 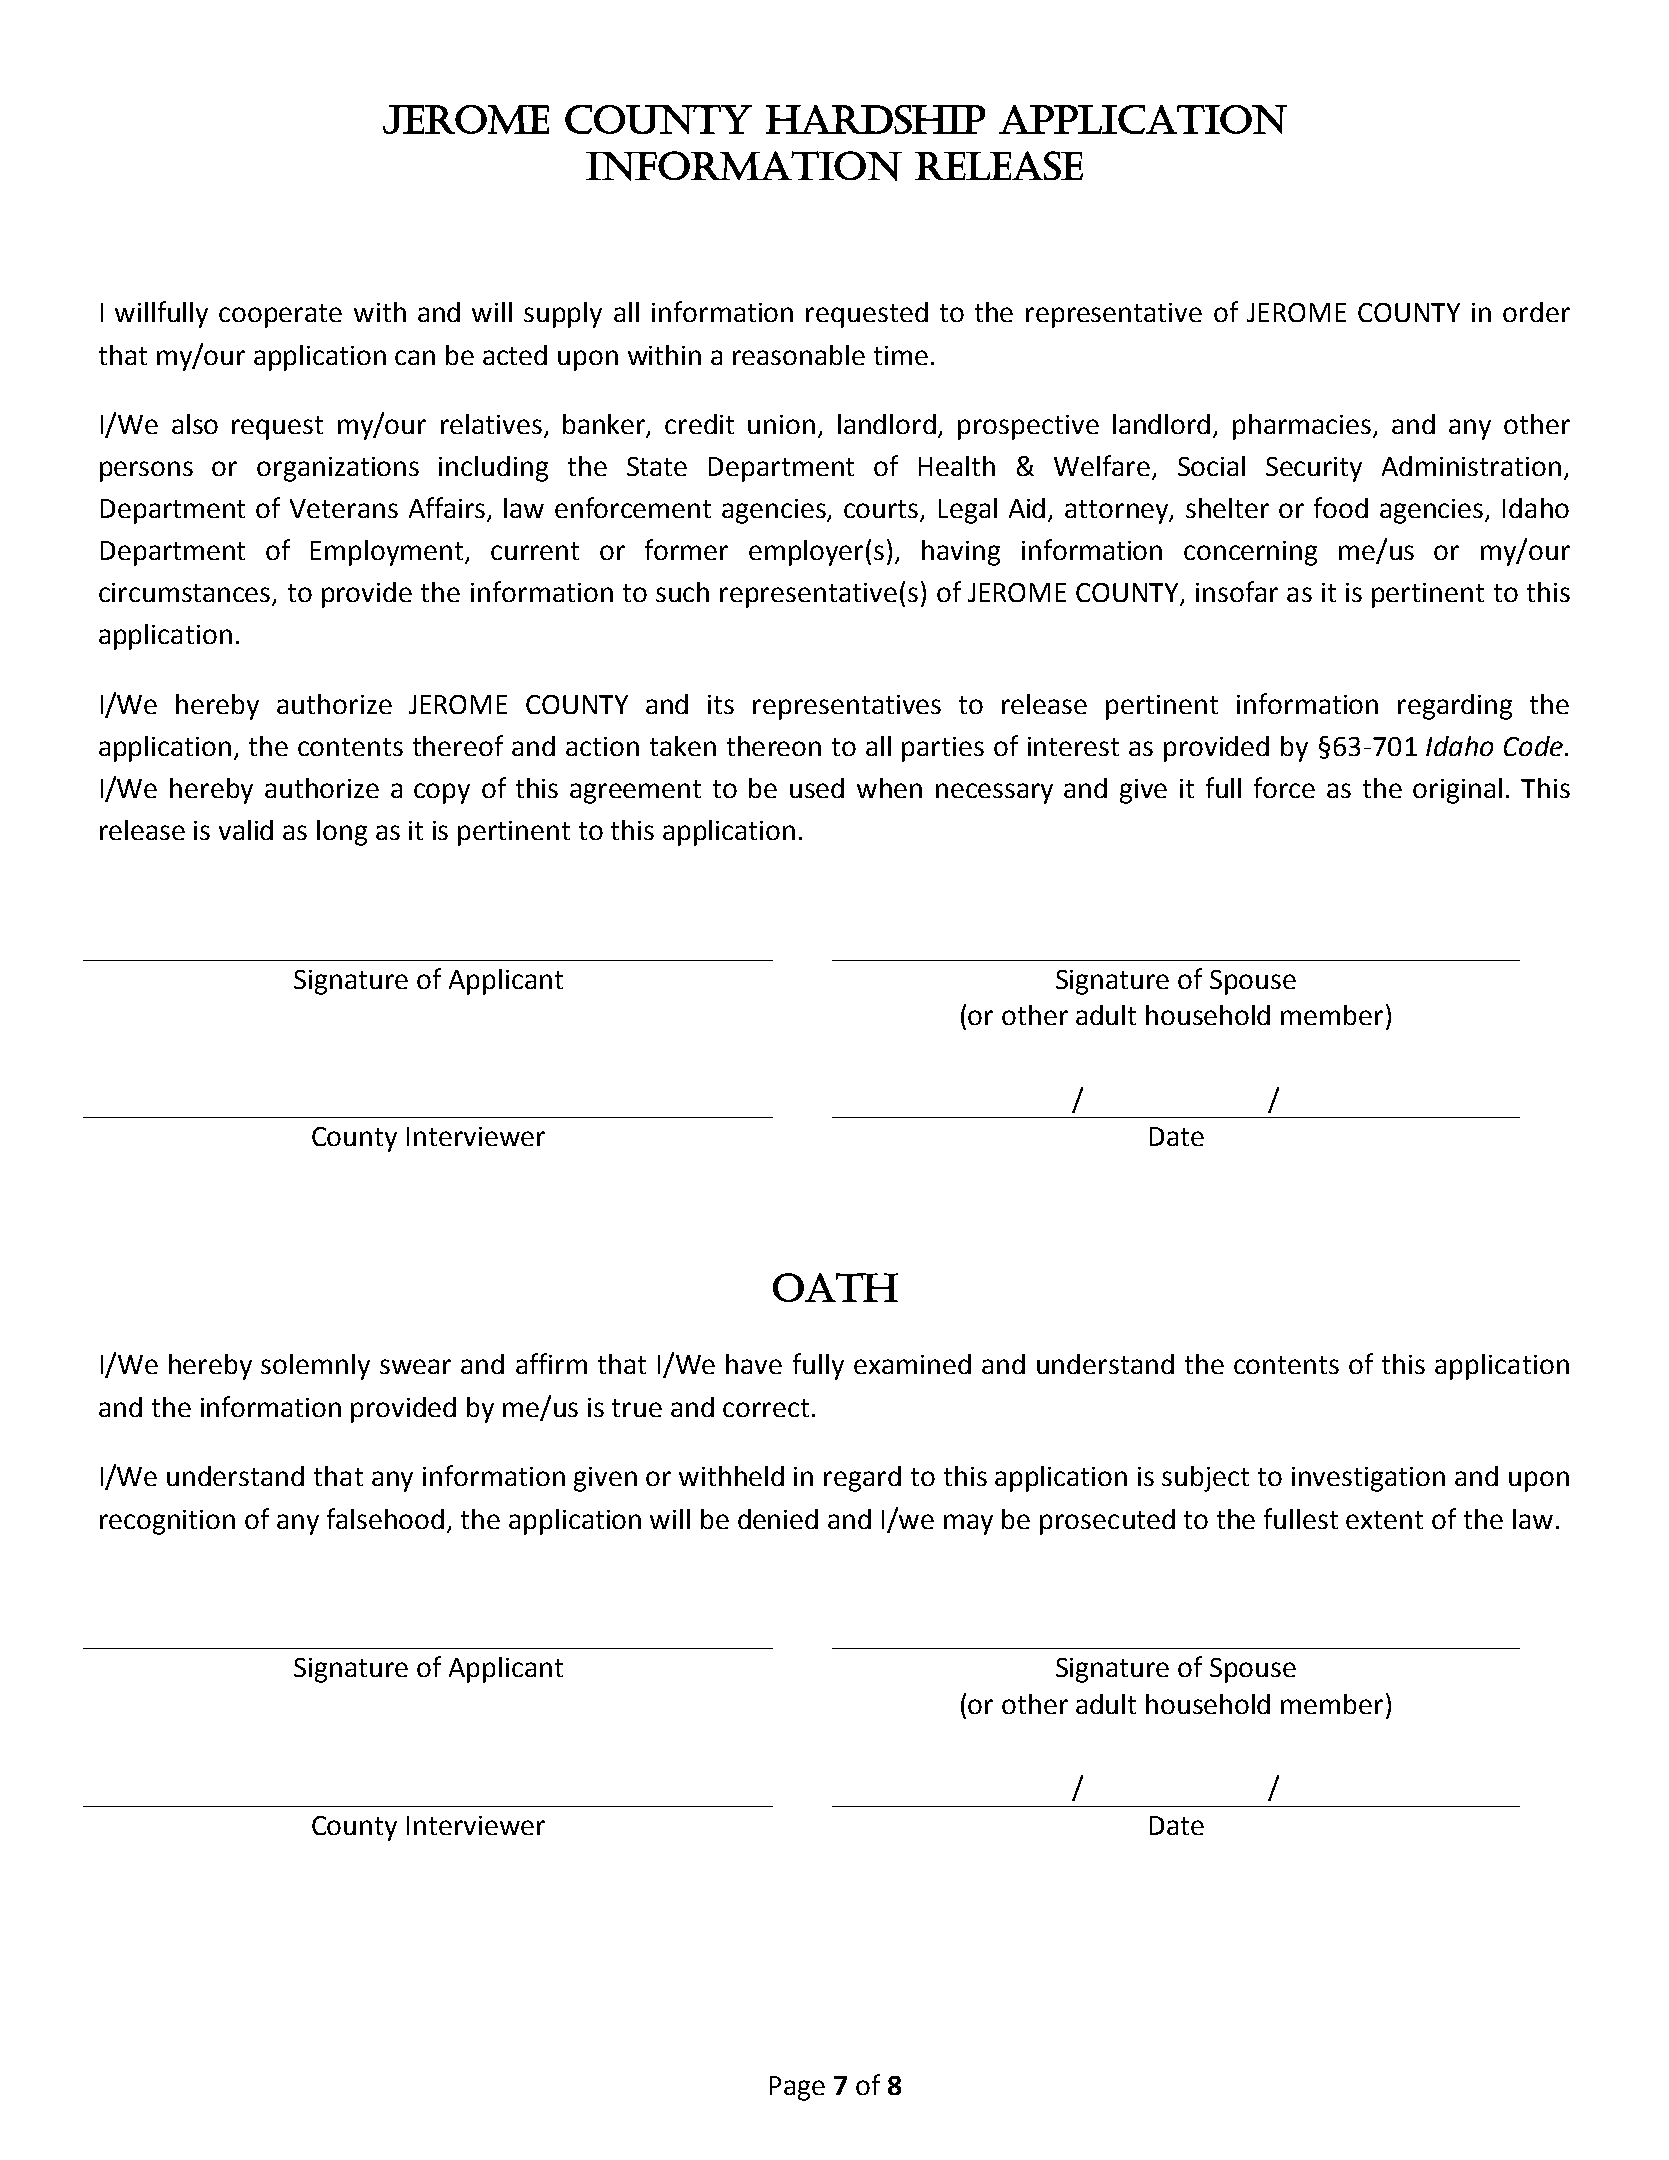 What do you see at coordinates (835, 1287) in the page?
I see `OATH` at bounding box center [835, 1287].
